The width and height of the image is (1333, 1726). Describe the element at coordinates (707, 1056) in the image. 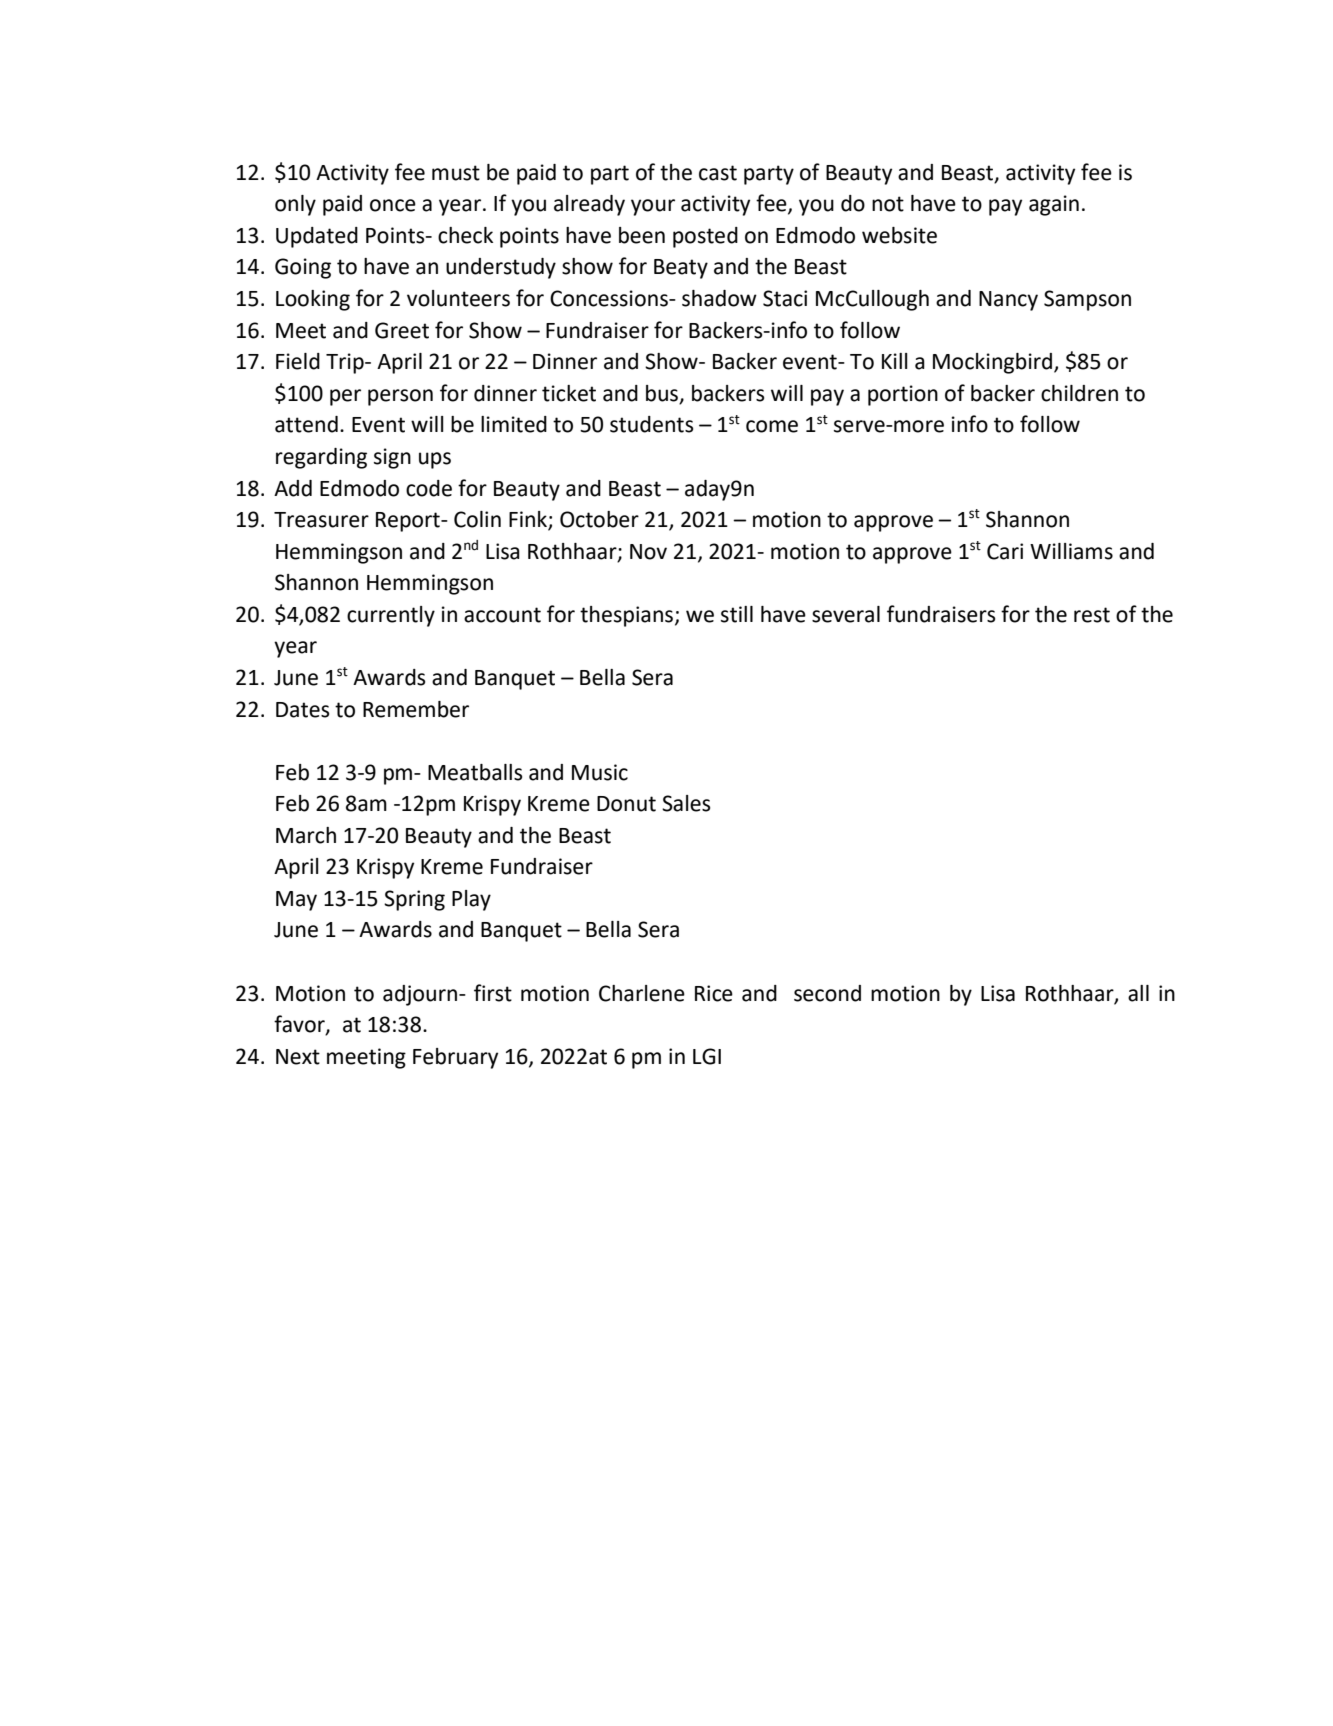

I see `LGI` at that location.
